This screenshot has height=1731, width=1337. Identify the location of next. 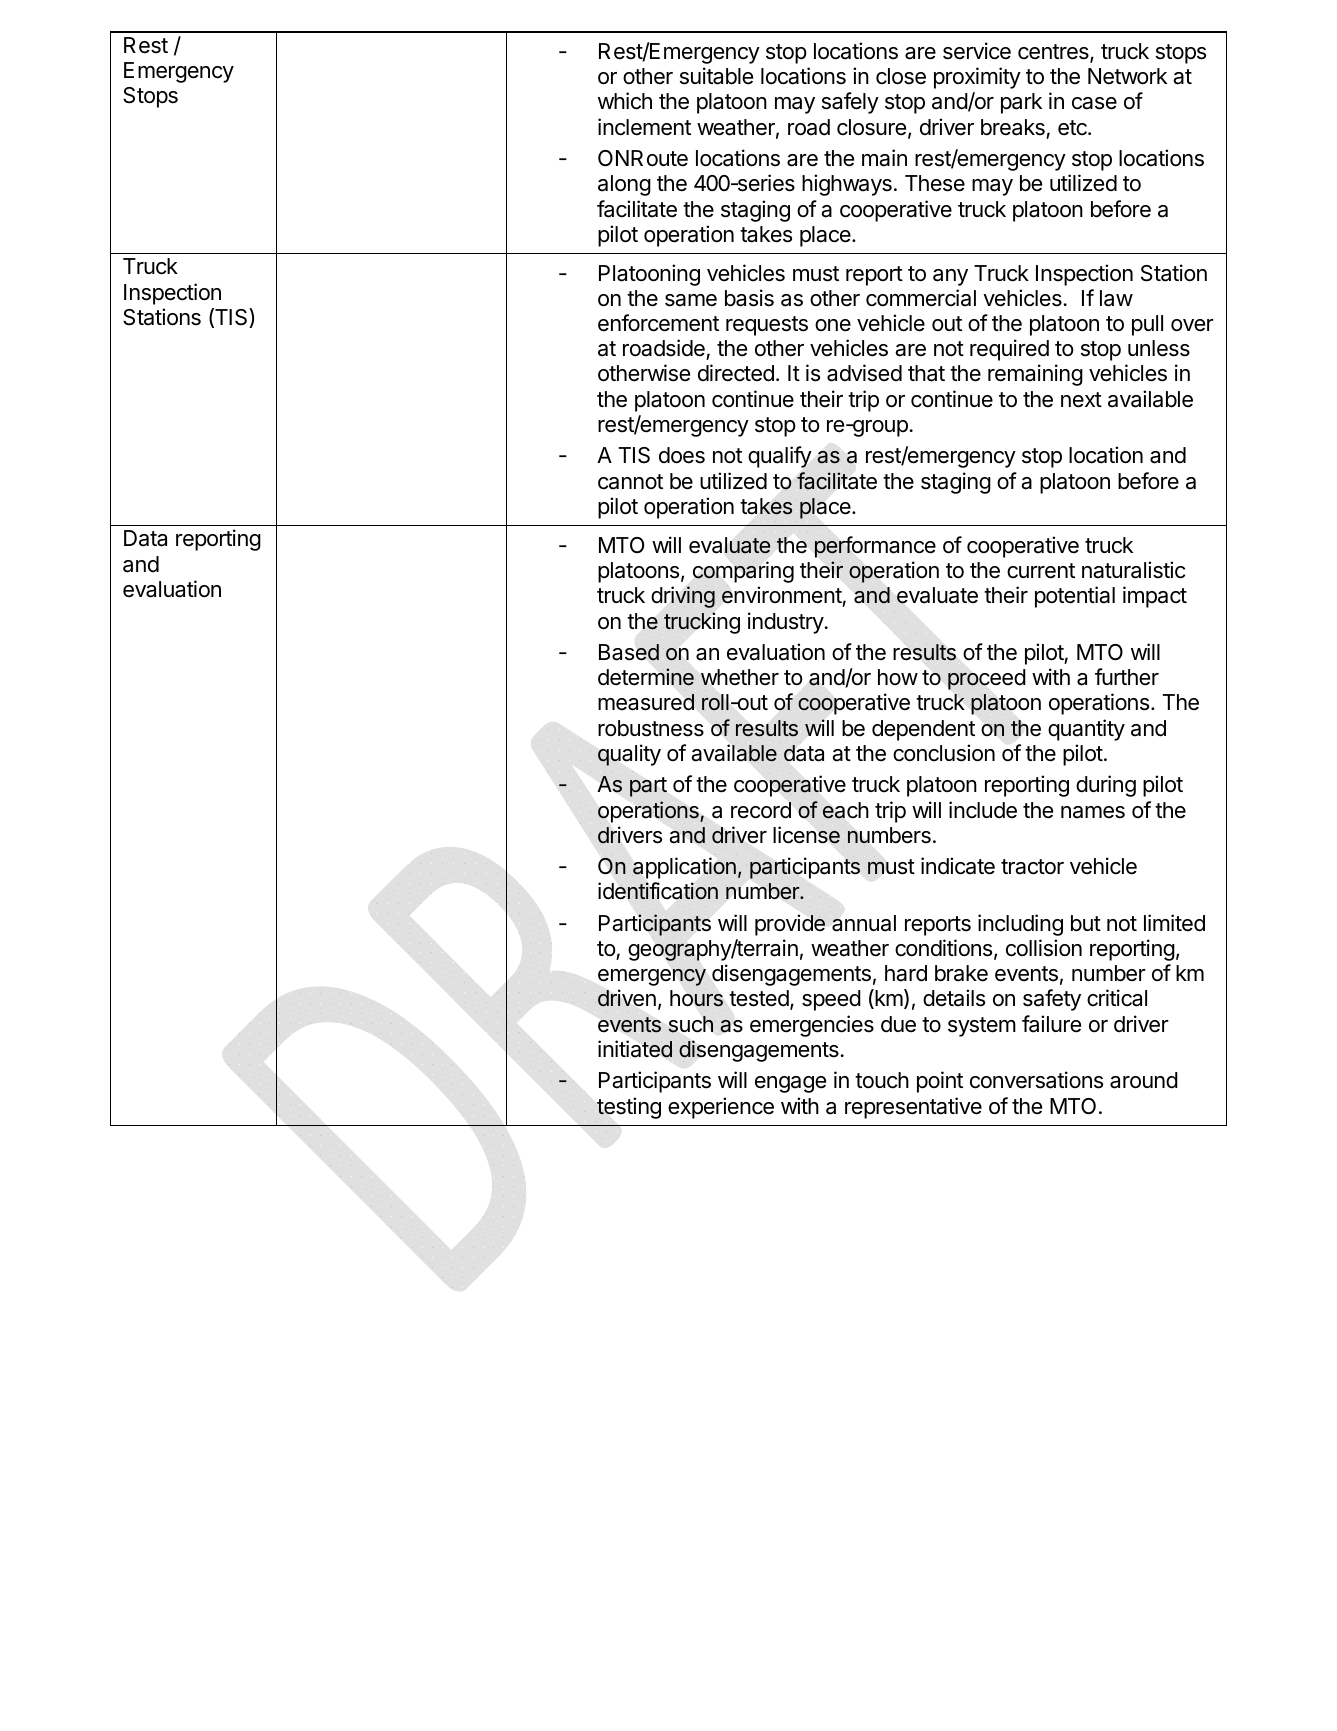
(1081, 400).
